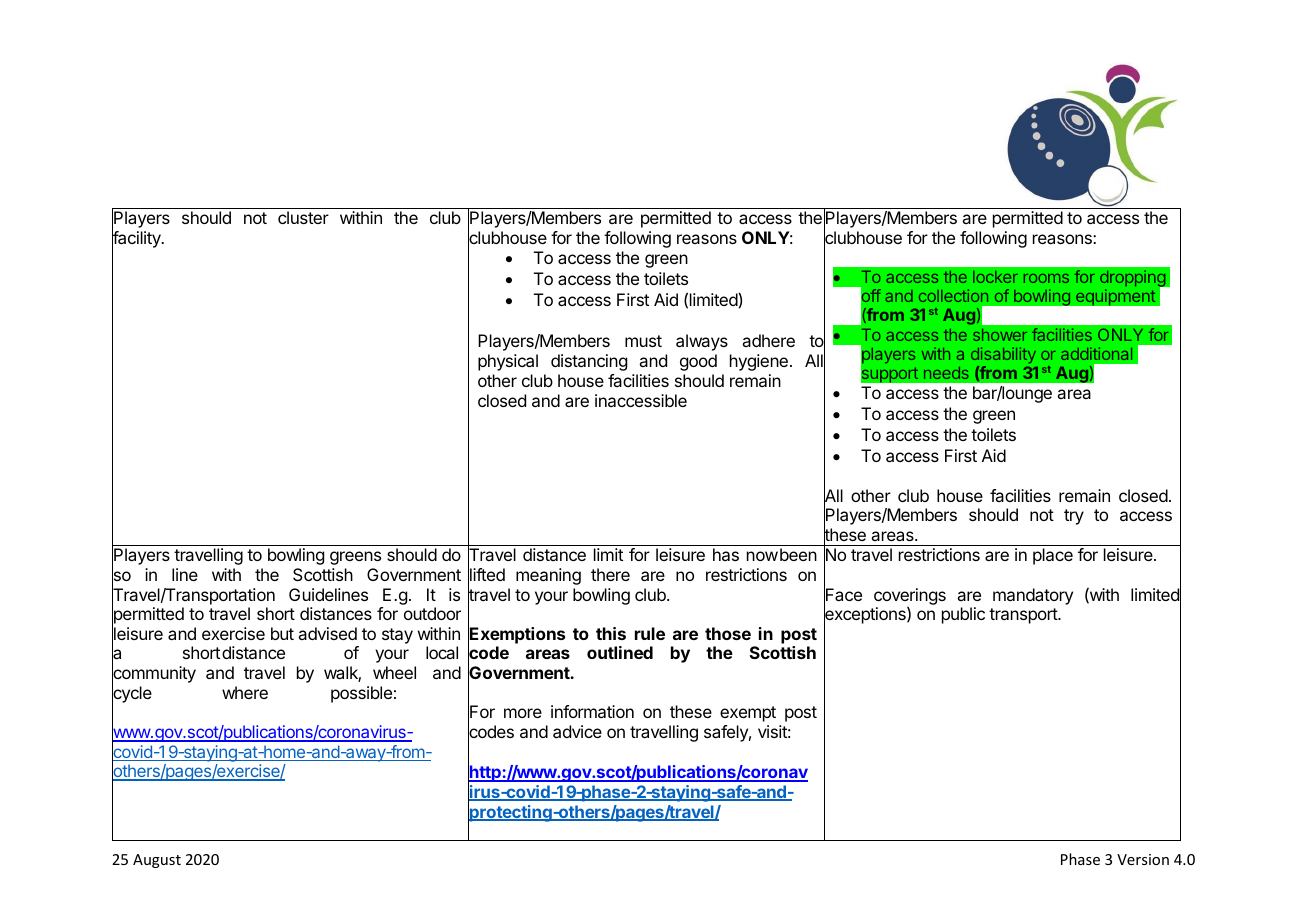  Describe the element at coordinates (610, 574) in the screenshot. I see `there` at that location.
